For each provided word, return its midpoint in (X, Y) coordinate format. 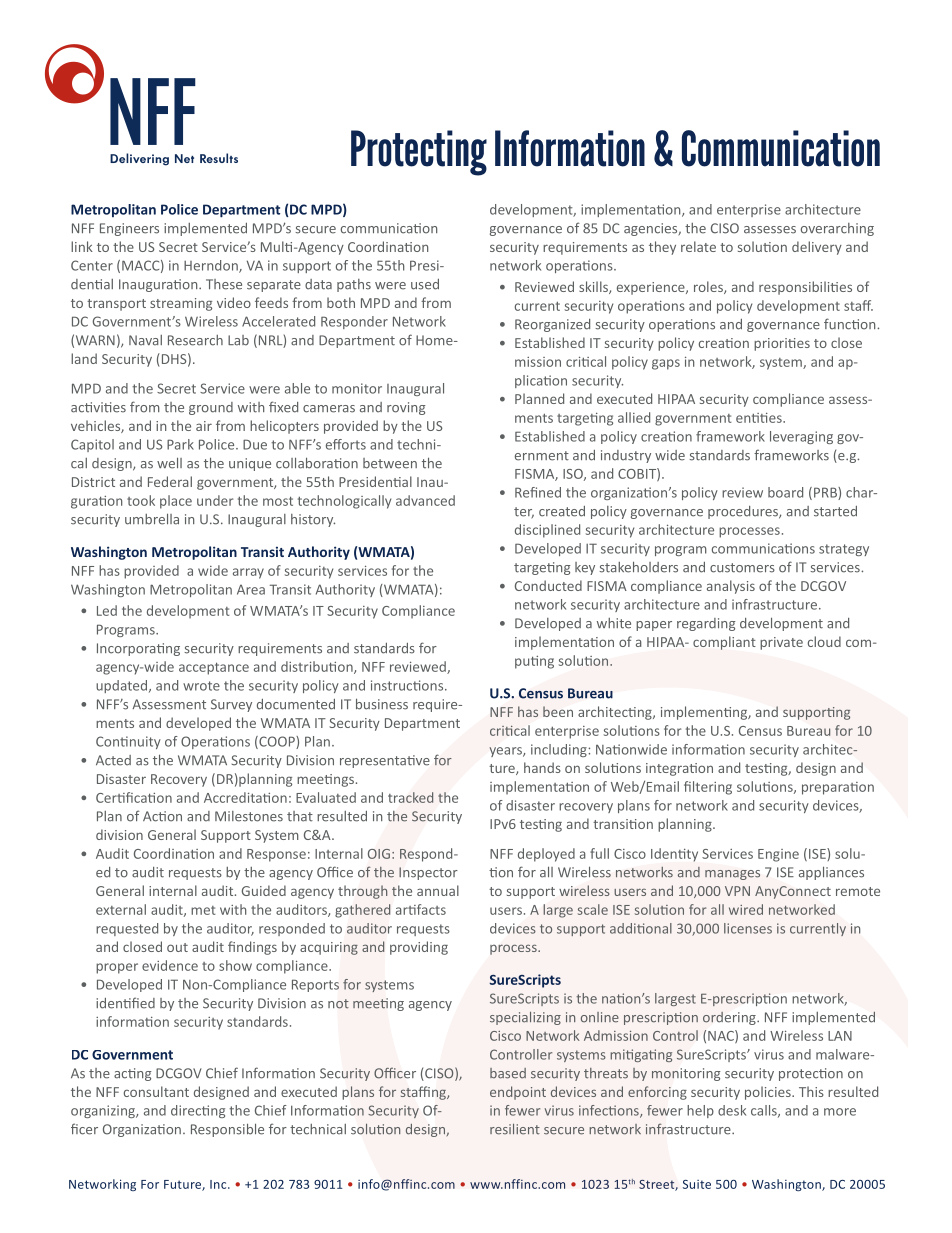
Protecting (419, 153)
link (82, 246)
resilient (515, 1129)
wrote (201, 686)
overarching (837, 229)
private (781, 643)
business (382, 704)
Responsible (227, 1130)
